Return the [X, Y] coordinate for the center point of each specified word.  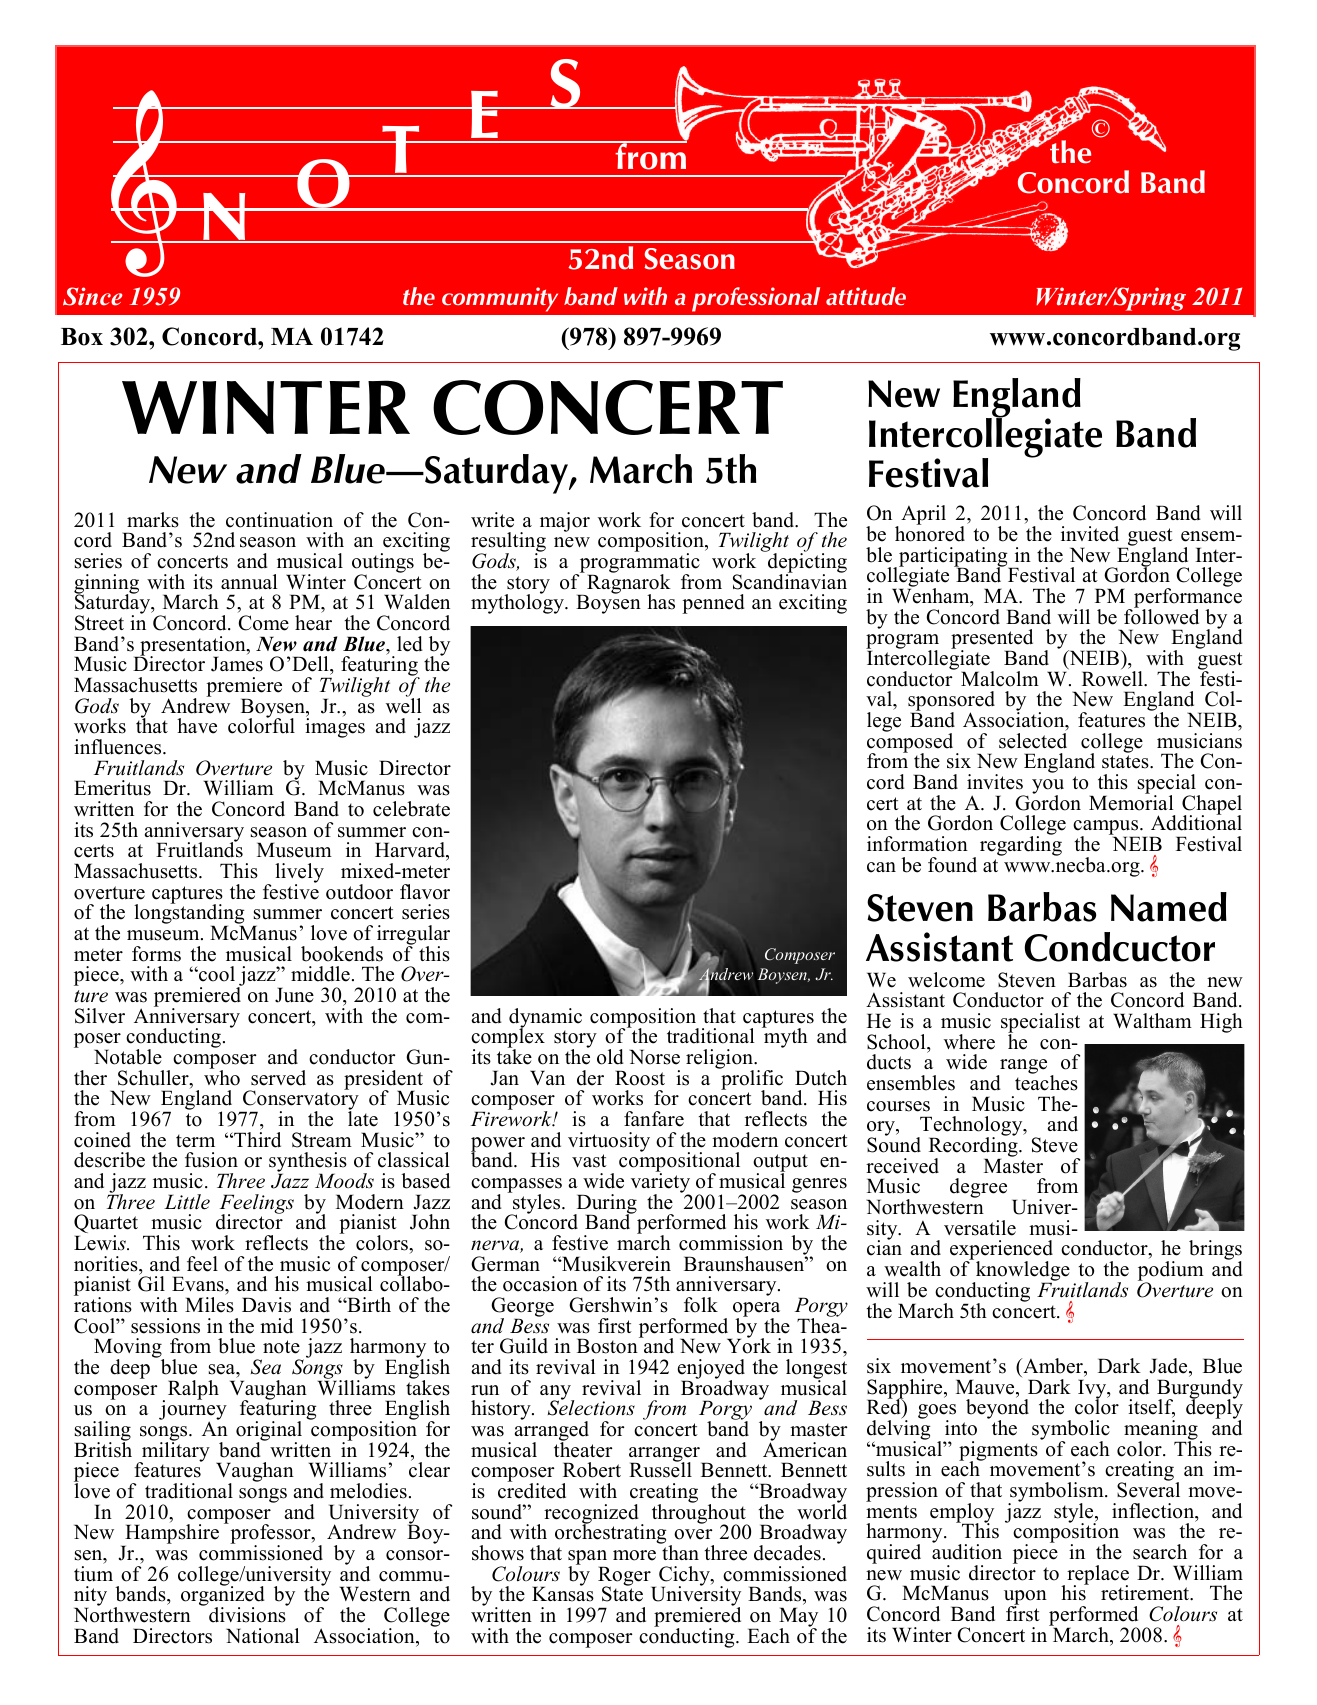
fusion [211, 1160]
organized [223, 1597]
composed [910, 743]
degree [978, 1188]
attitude [866, 296]
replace [1098, 1576]
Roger [625, 1577]
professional [756, 299]
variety [661, 1183]
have [197, 726]
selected [1033, 741]
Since [92, 296]
